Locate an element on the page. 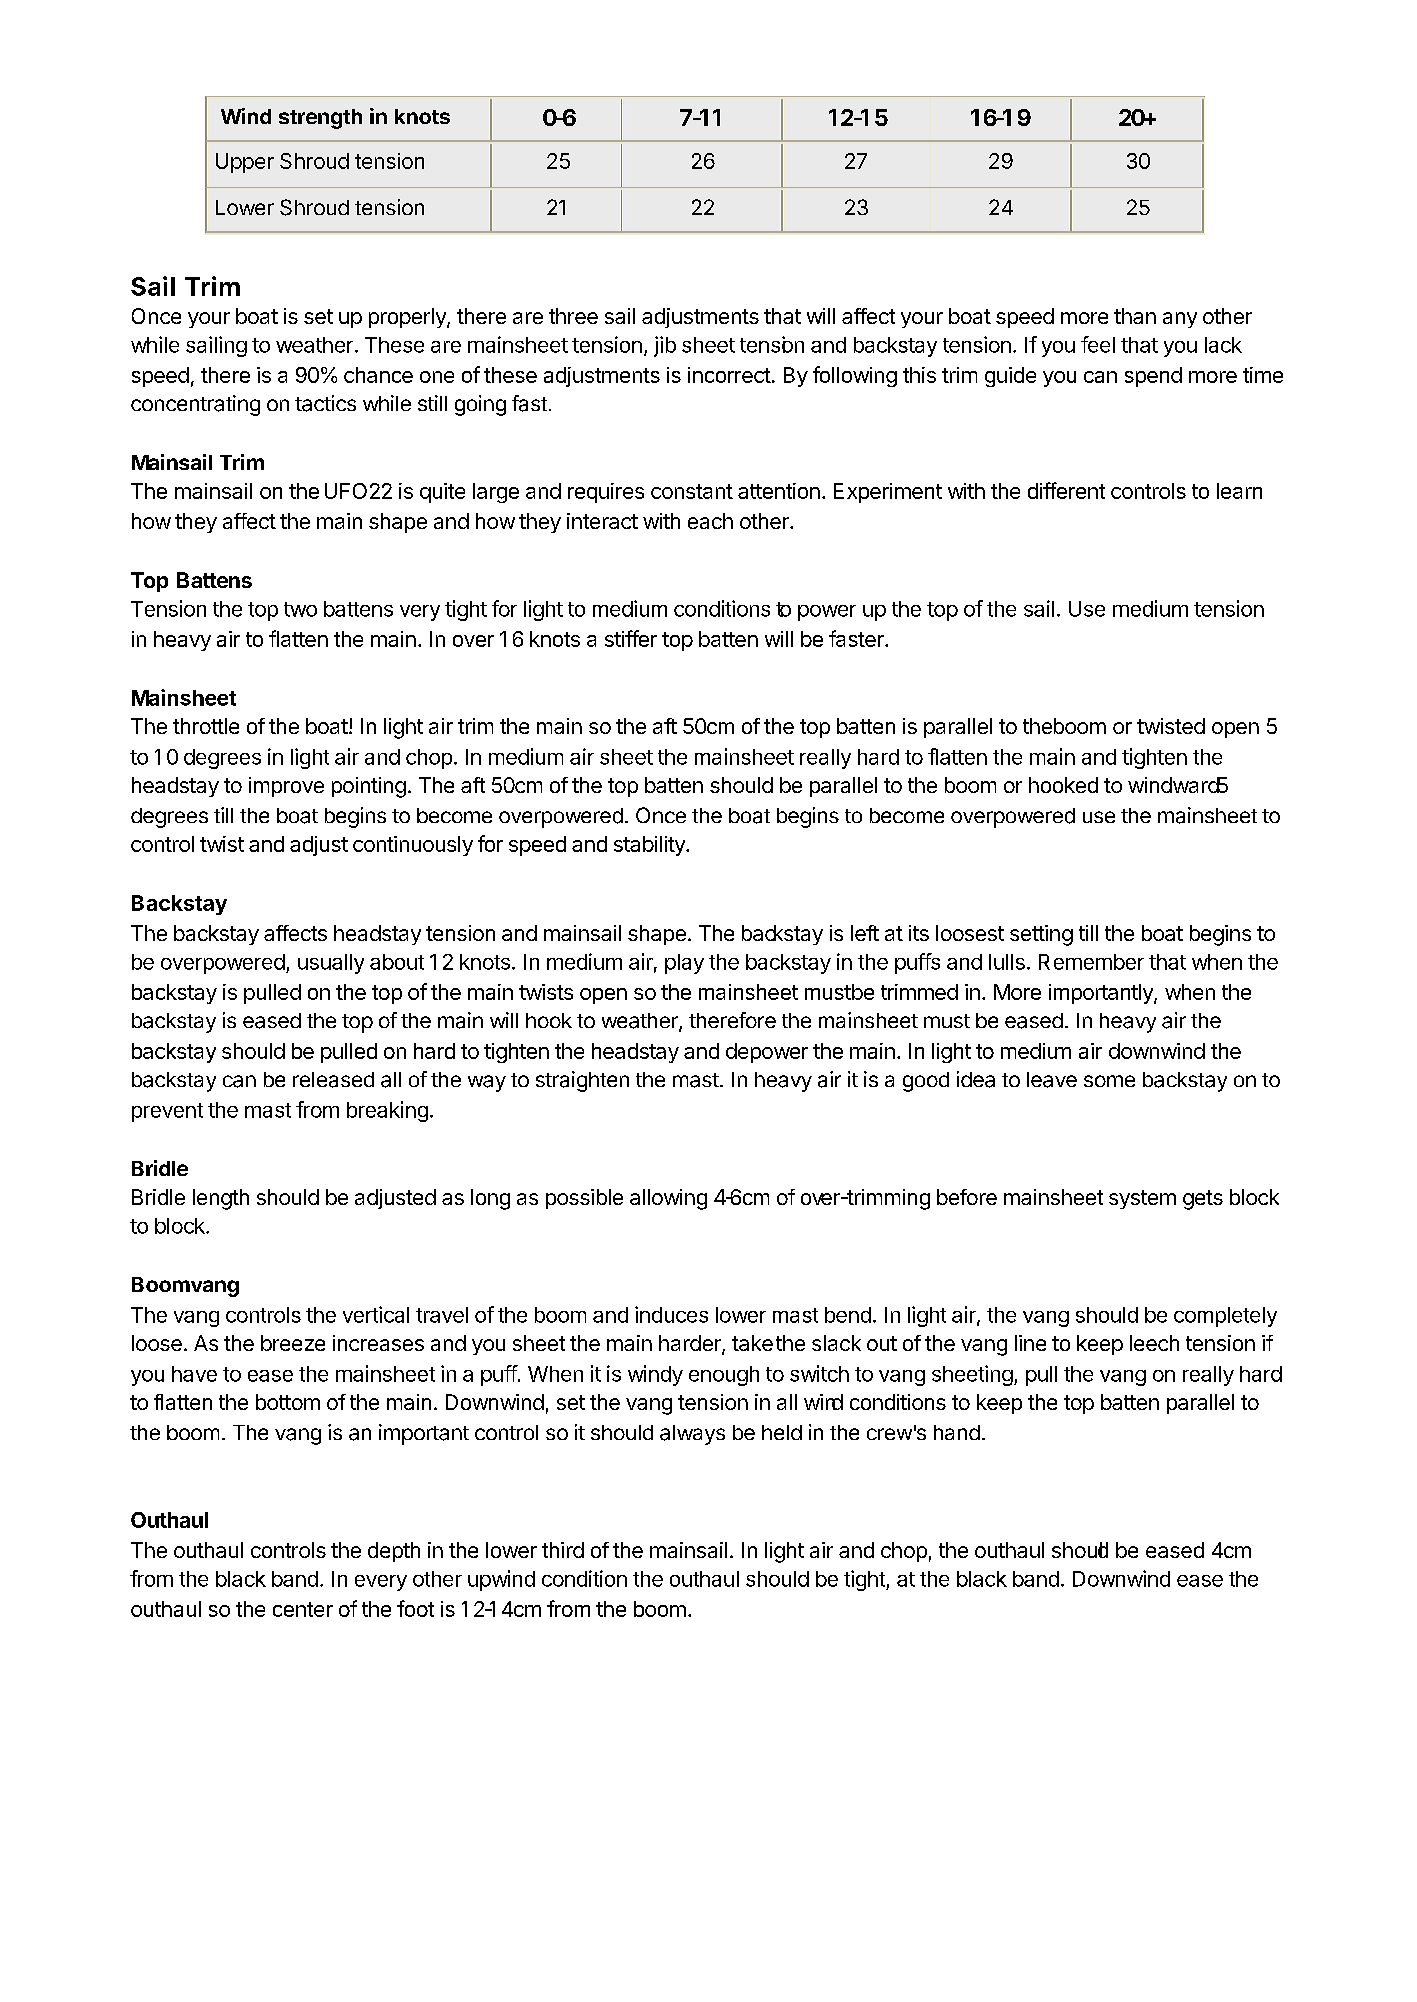  center is located at coordinates (303, 1609).
